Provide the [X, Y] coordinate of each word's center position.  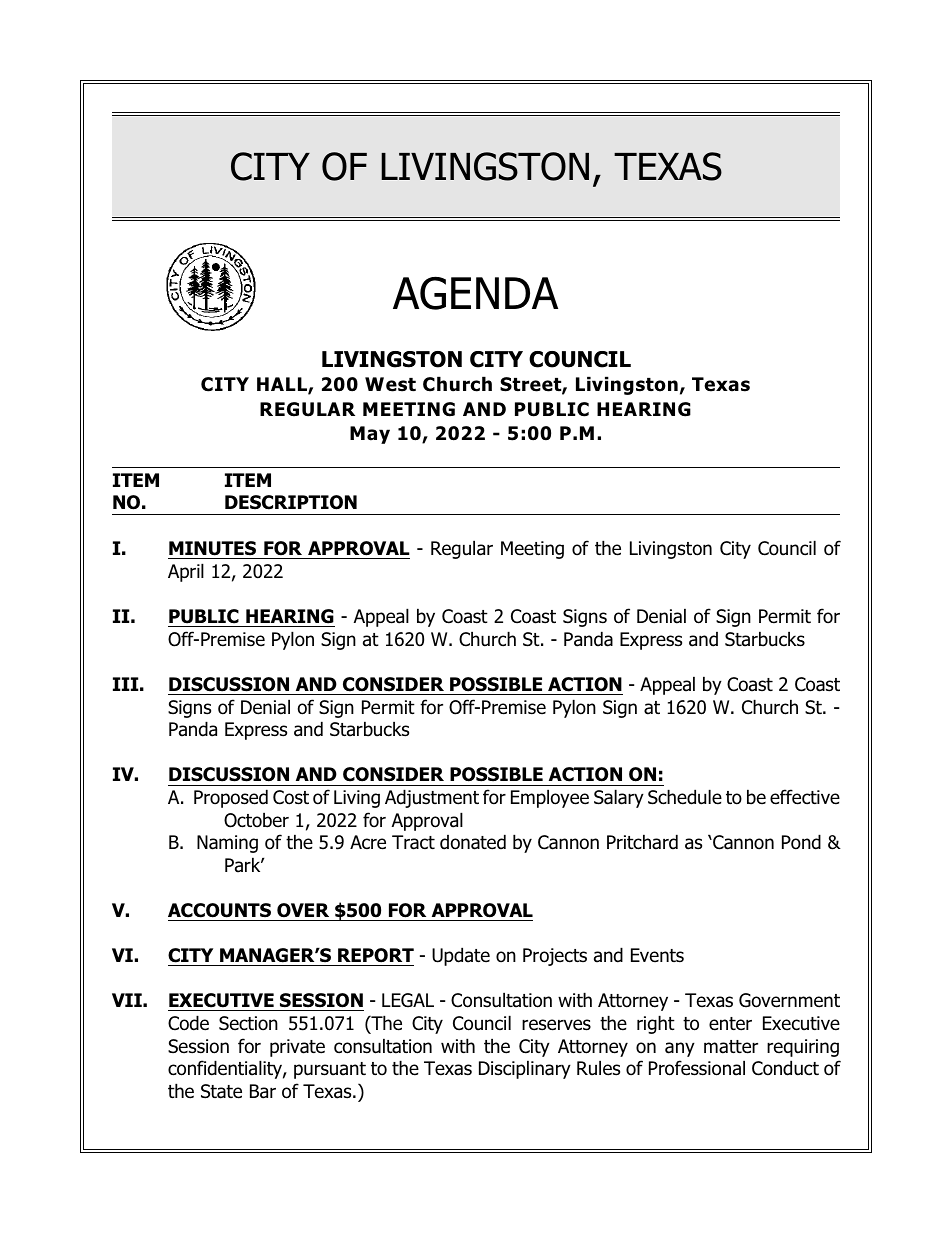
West [390, 384]
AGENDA [475, 293]
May [370, 435]
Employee [550, 798]
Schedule [685, 797]
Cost [291, 797]
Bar [263, 1091]
